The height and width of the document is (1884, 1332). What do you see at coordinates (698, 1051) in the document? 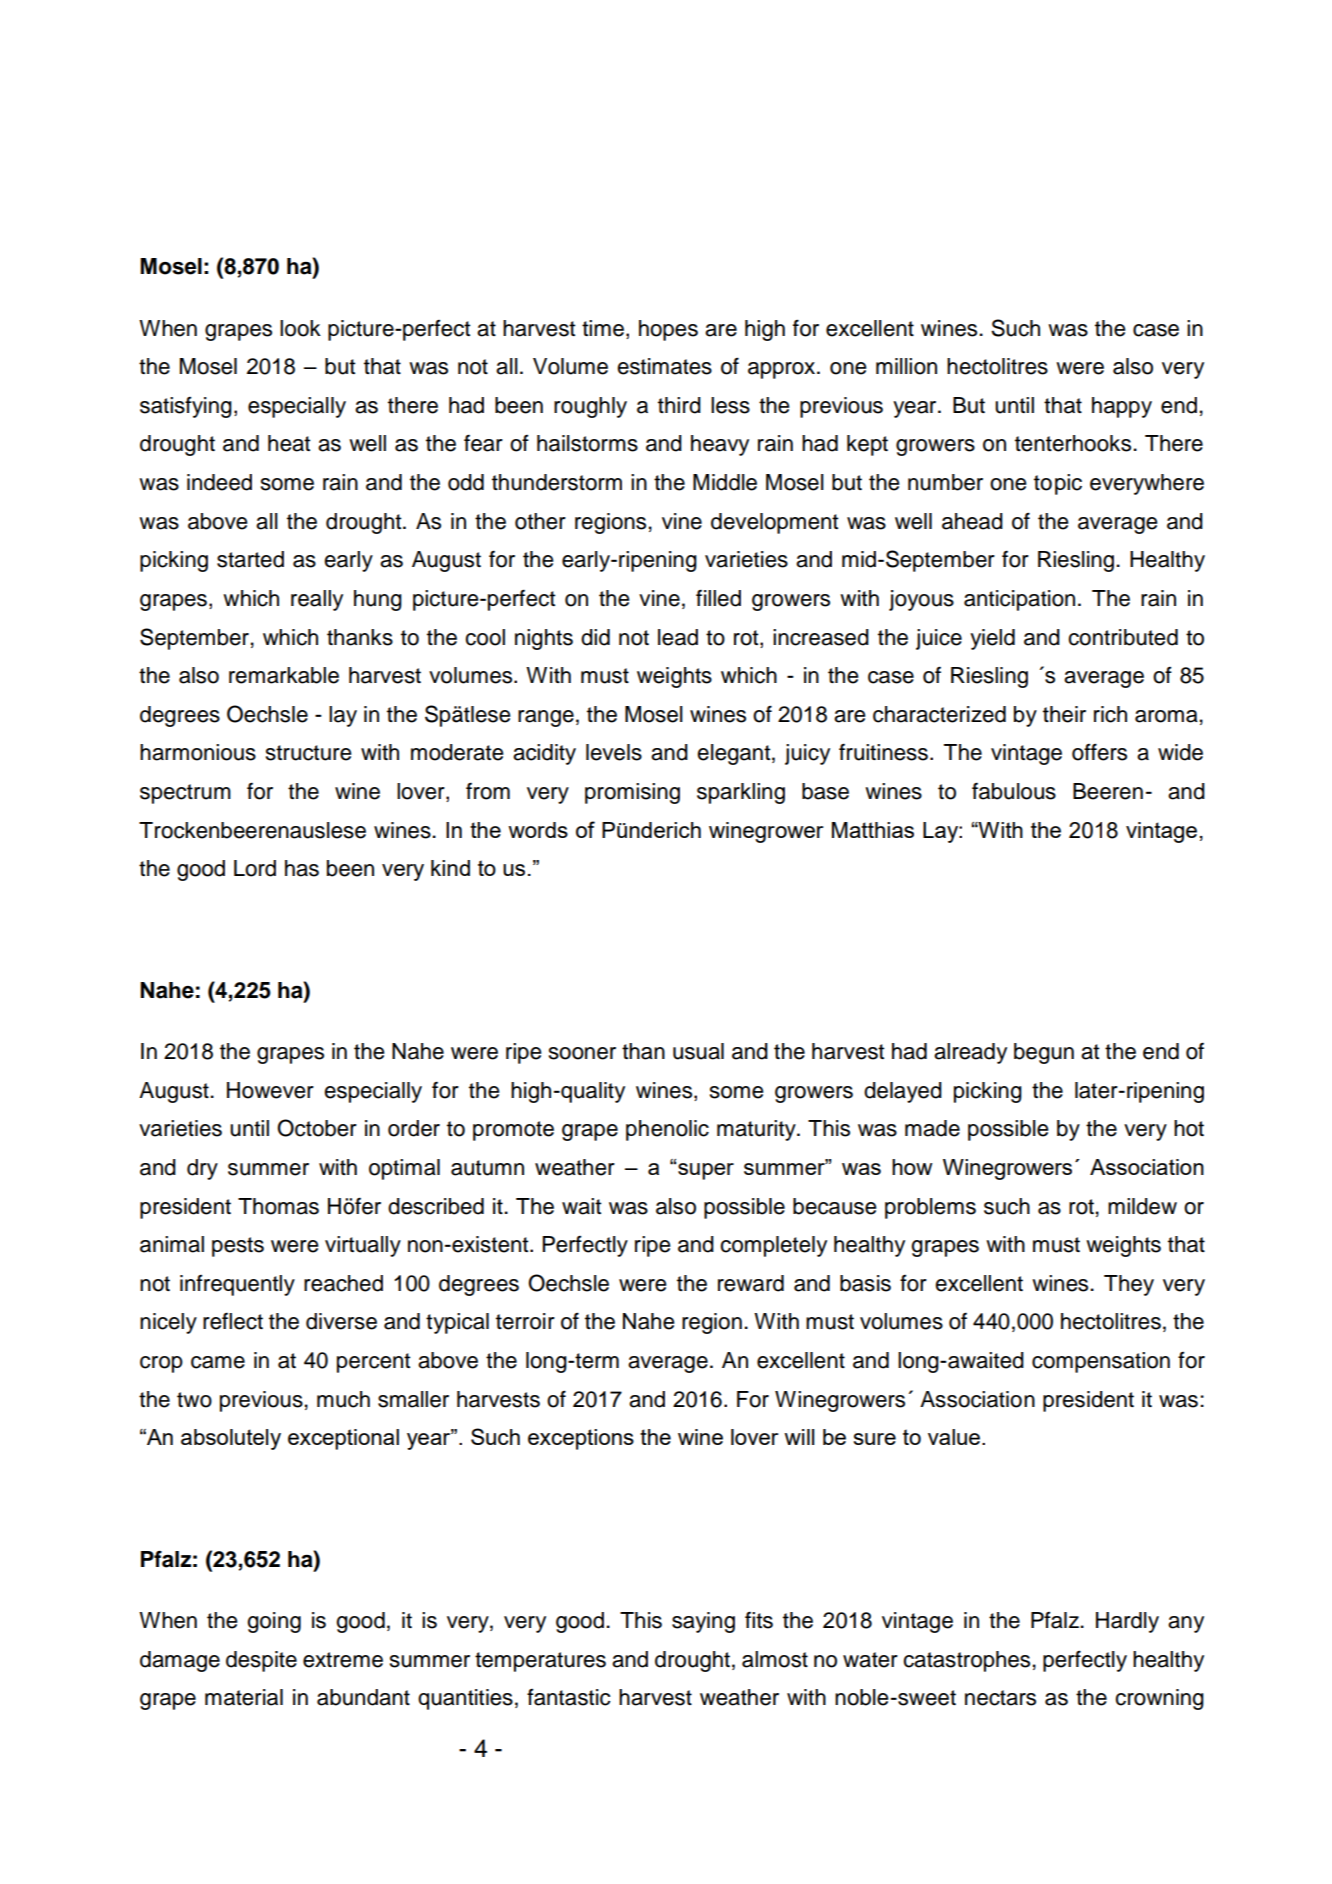
I see `usual` at bounding box center [698, 1051].
